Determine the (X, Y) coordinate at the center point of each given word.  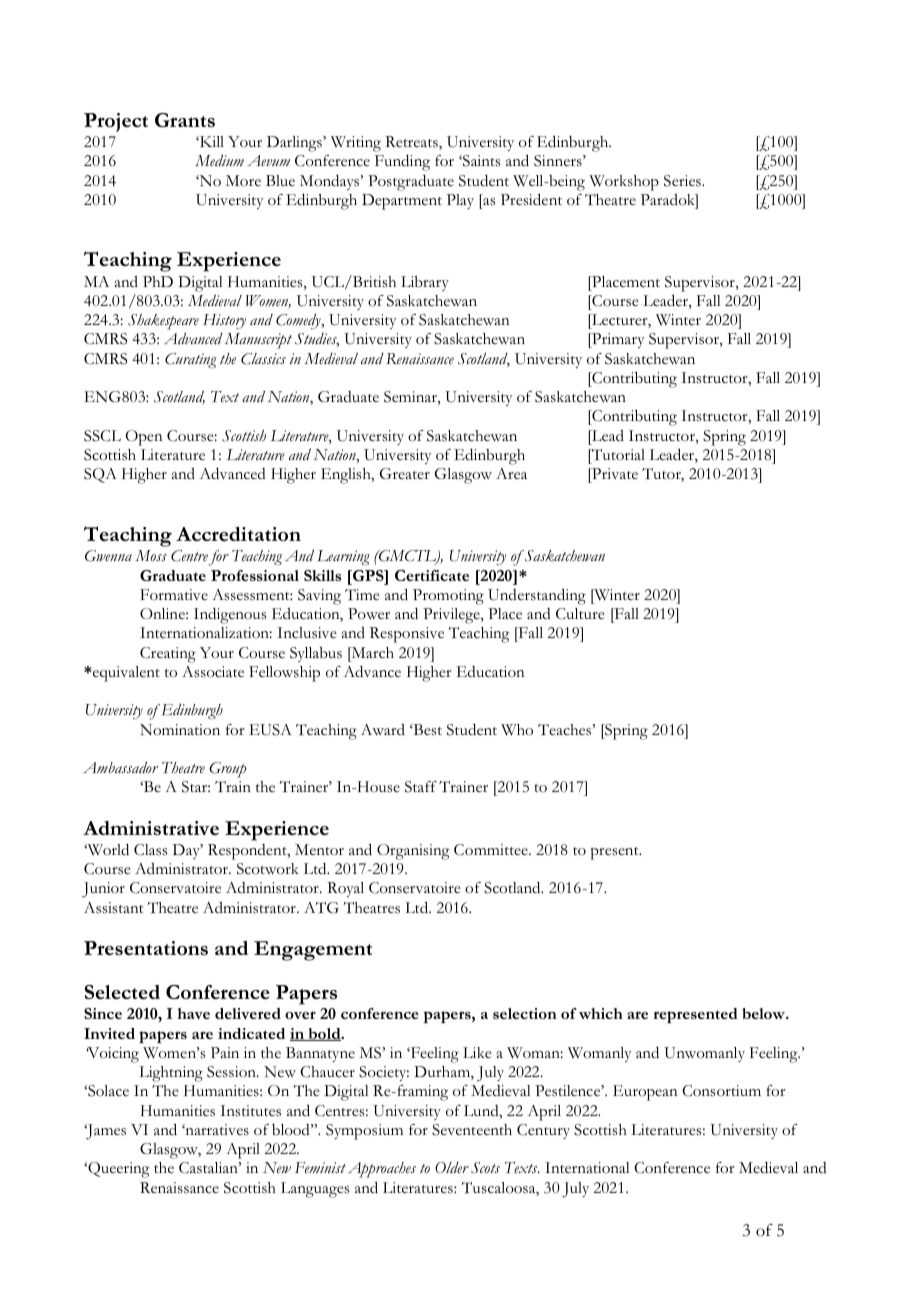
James (105, 1132)
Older (452, 1168)
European (645, 1093)
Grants (185, 120)
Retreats (412, 143)
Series (683, 181)
